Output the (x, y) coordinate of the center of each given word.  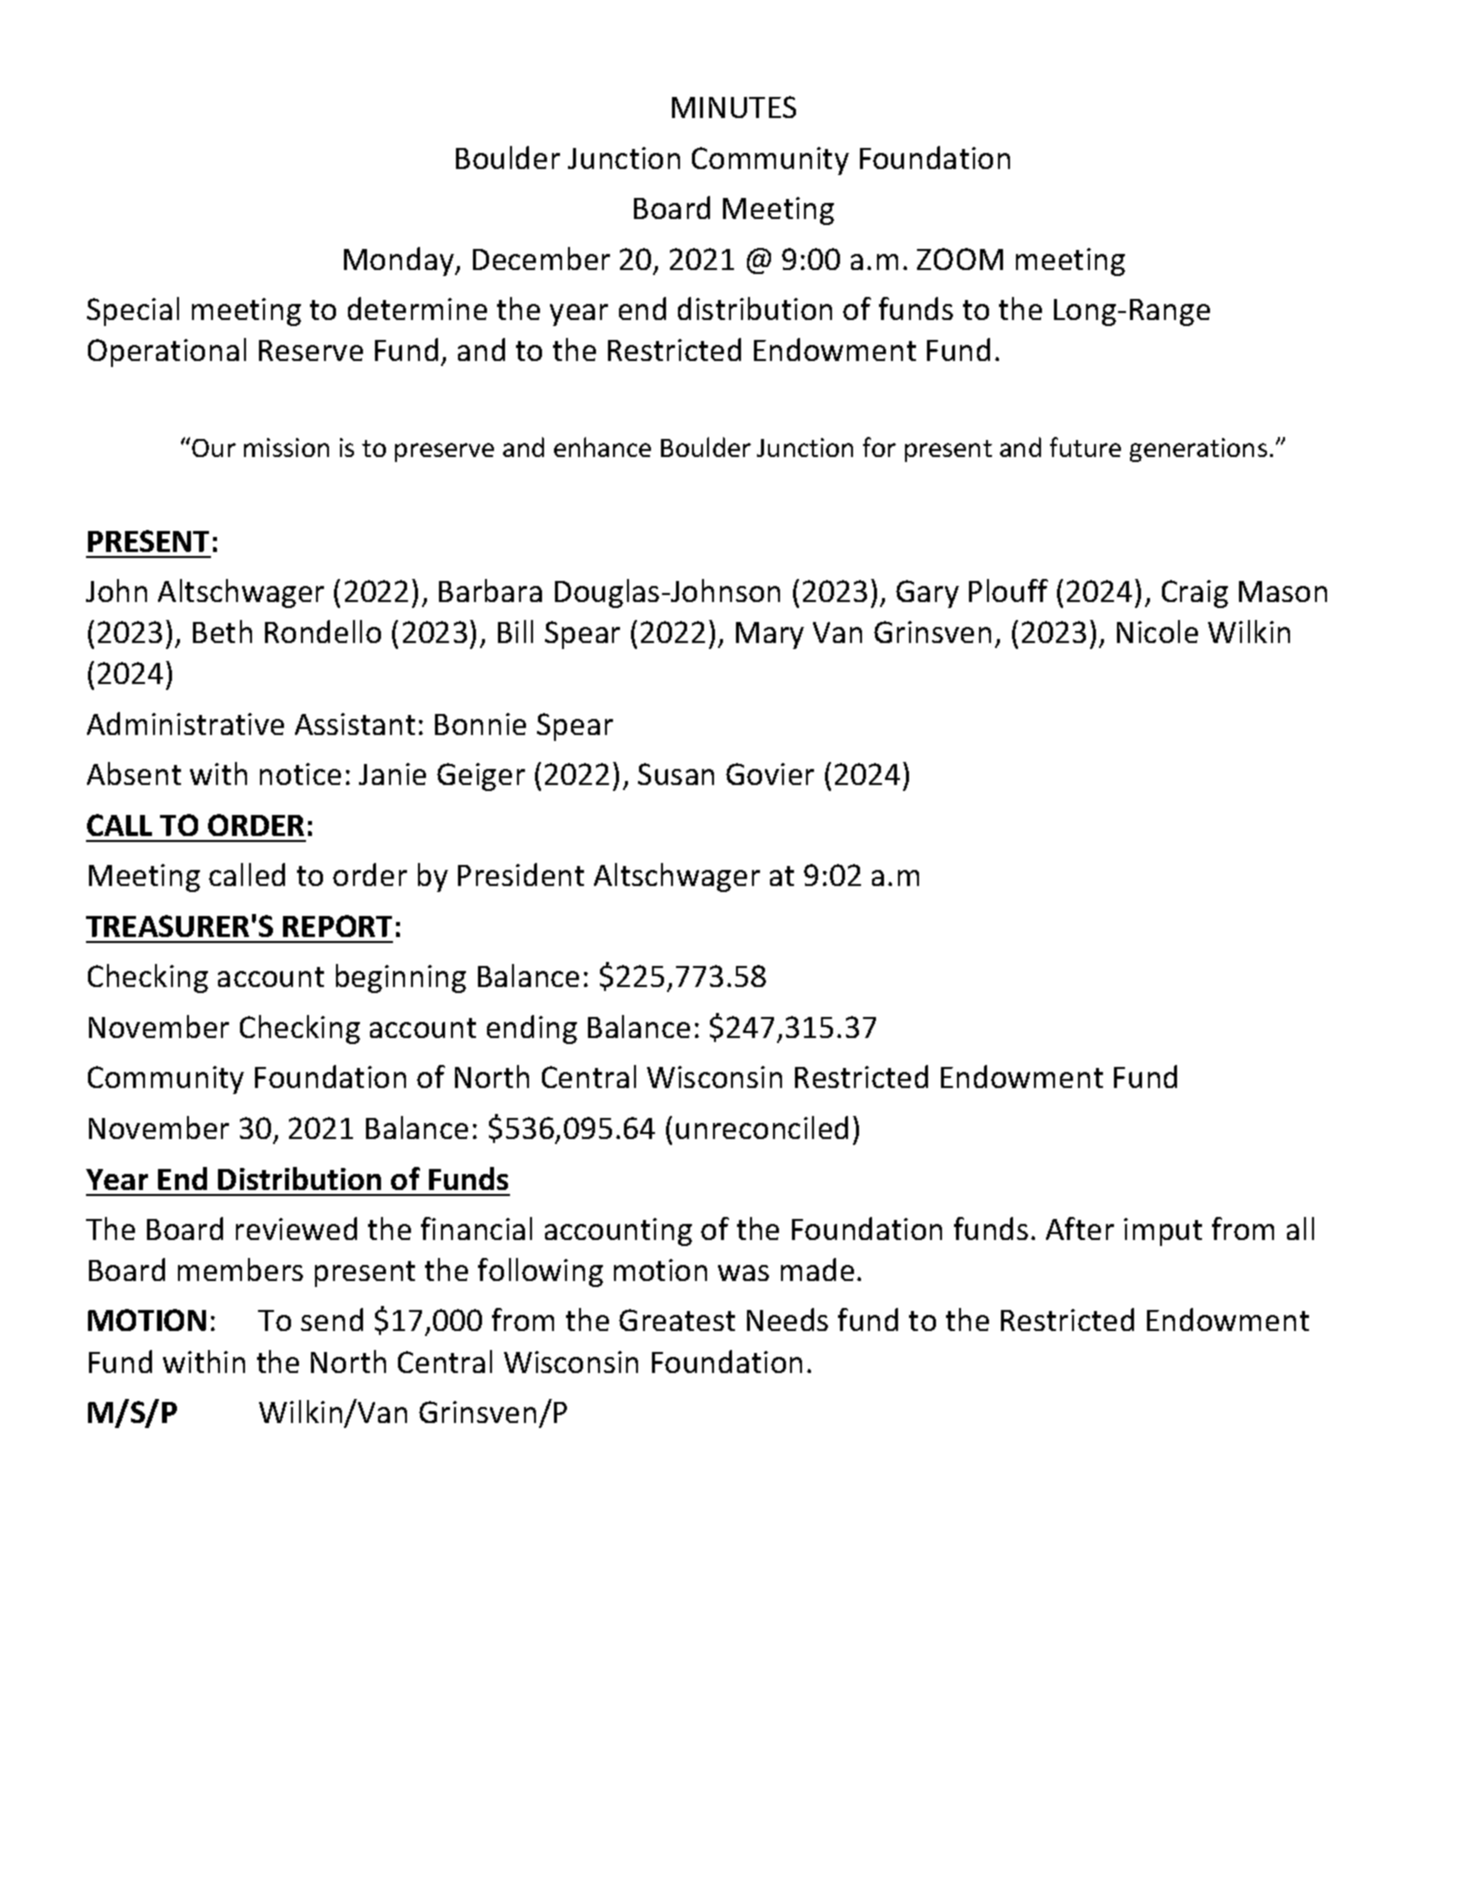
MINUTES (734, 107)
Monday (400, 261)
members (240, 1269)
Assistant (355, 724)
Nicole (1157, 631)
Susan (676, 774)
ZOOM (960, 259)
